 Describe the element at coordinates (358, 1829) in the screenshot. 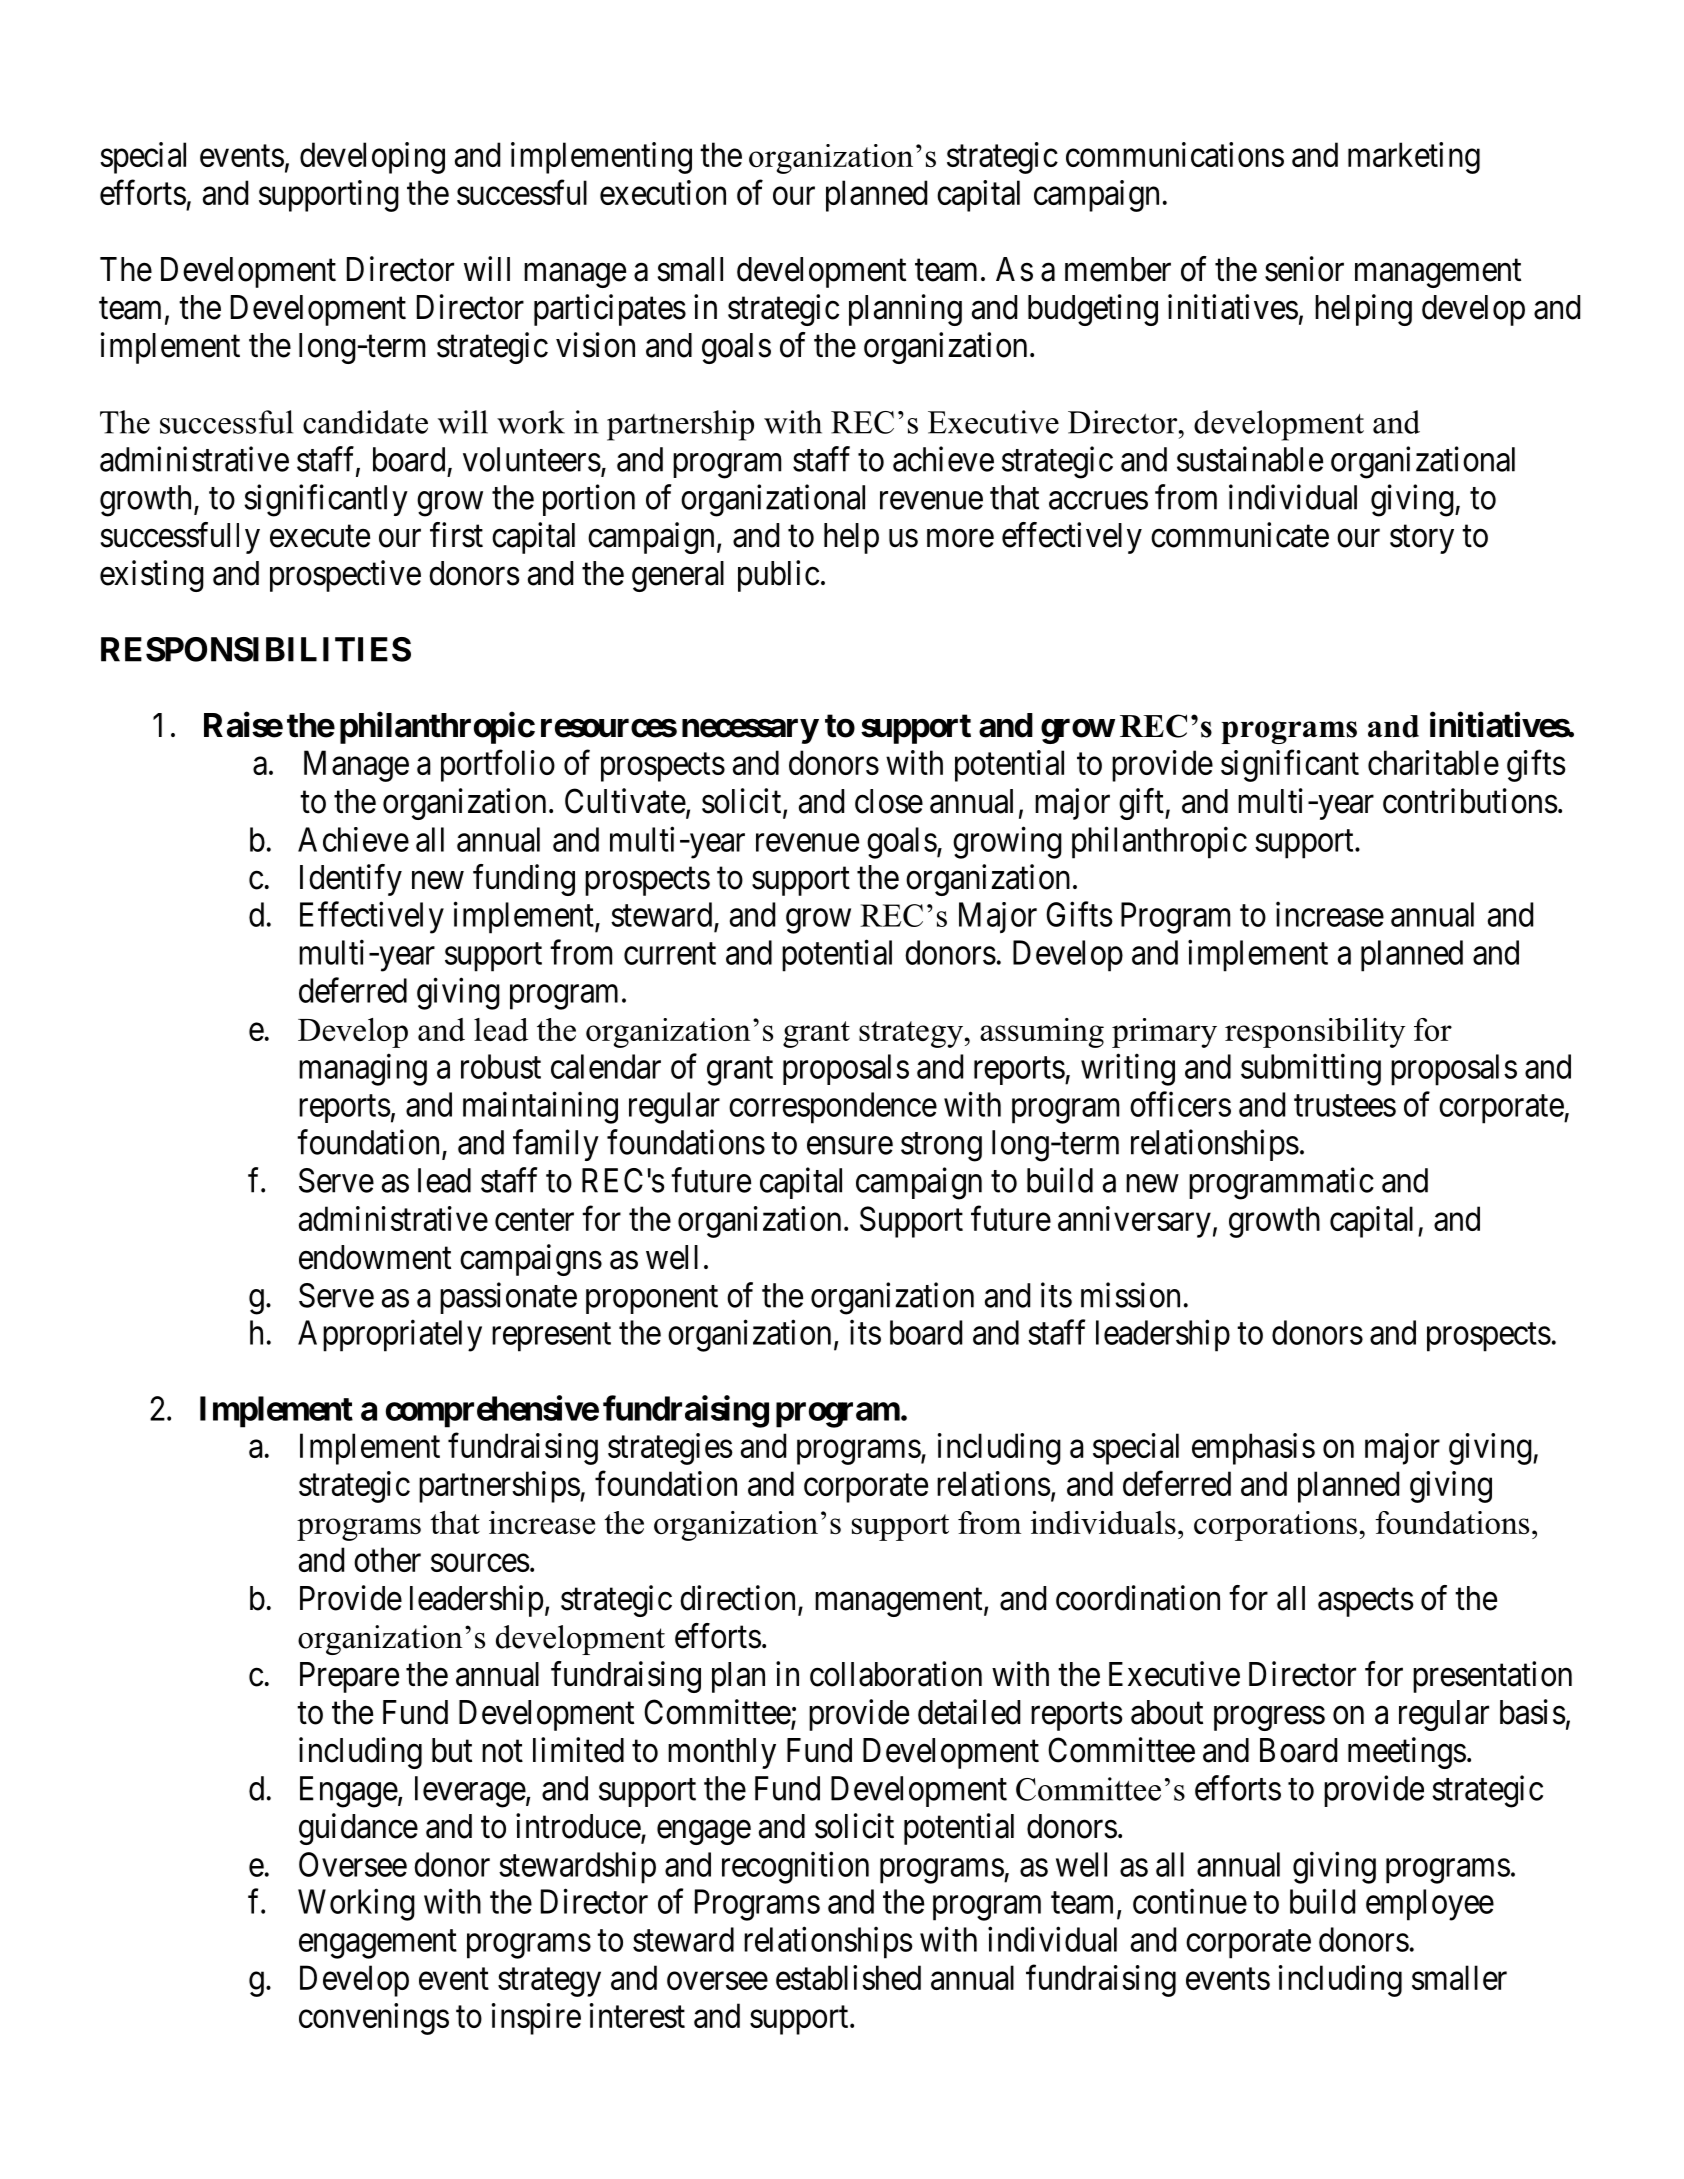

I see `guidance` at that location.
